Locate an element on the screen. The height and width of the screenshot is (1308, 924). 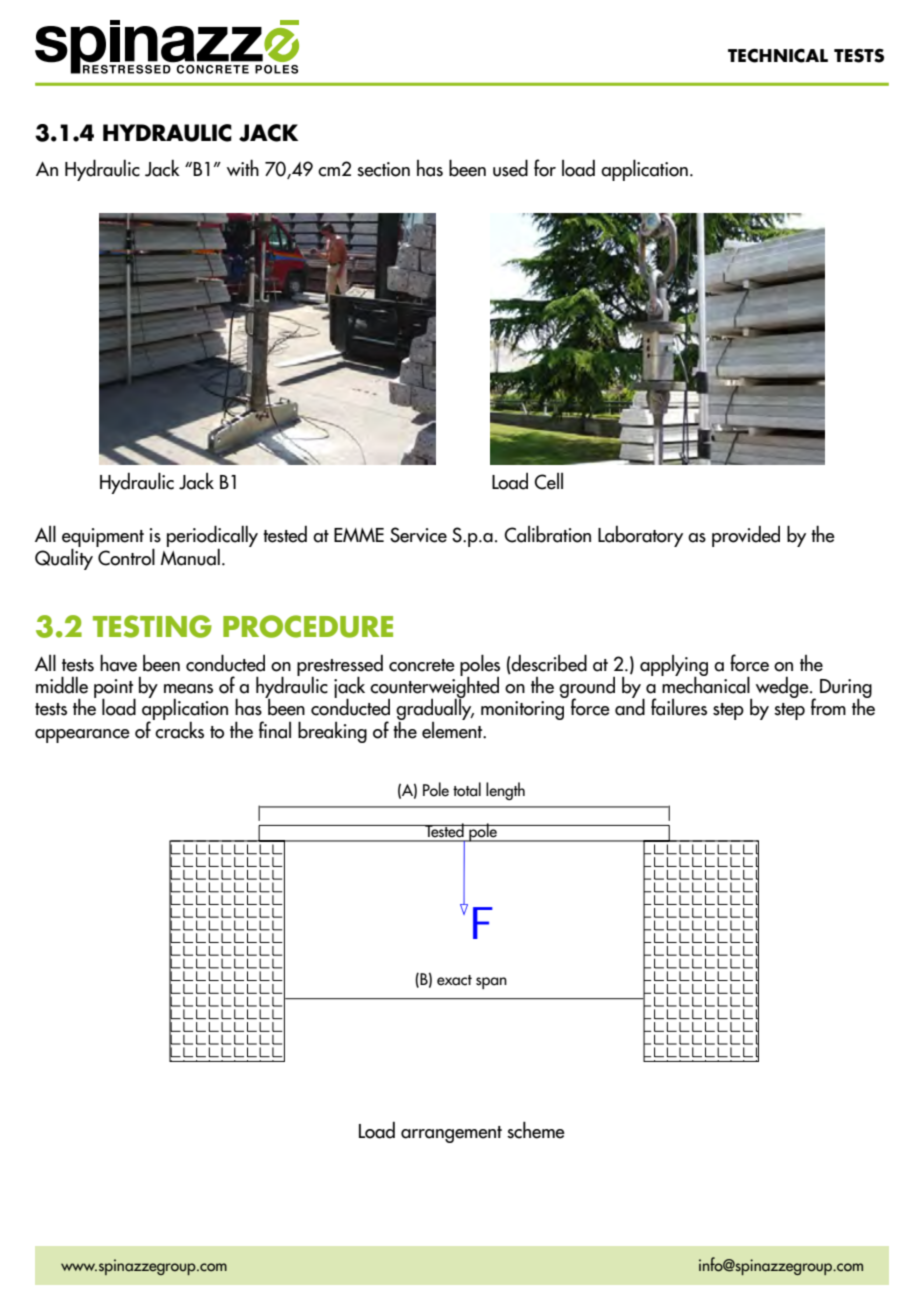
scheme is located at coordinates (536, 1130).
